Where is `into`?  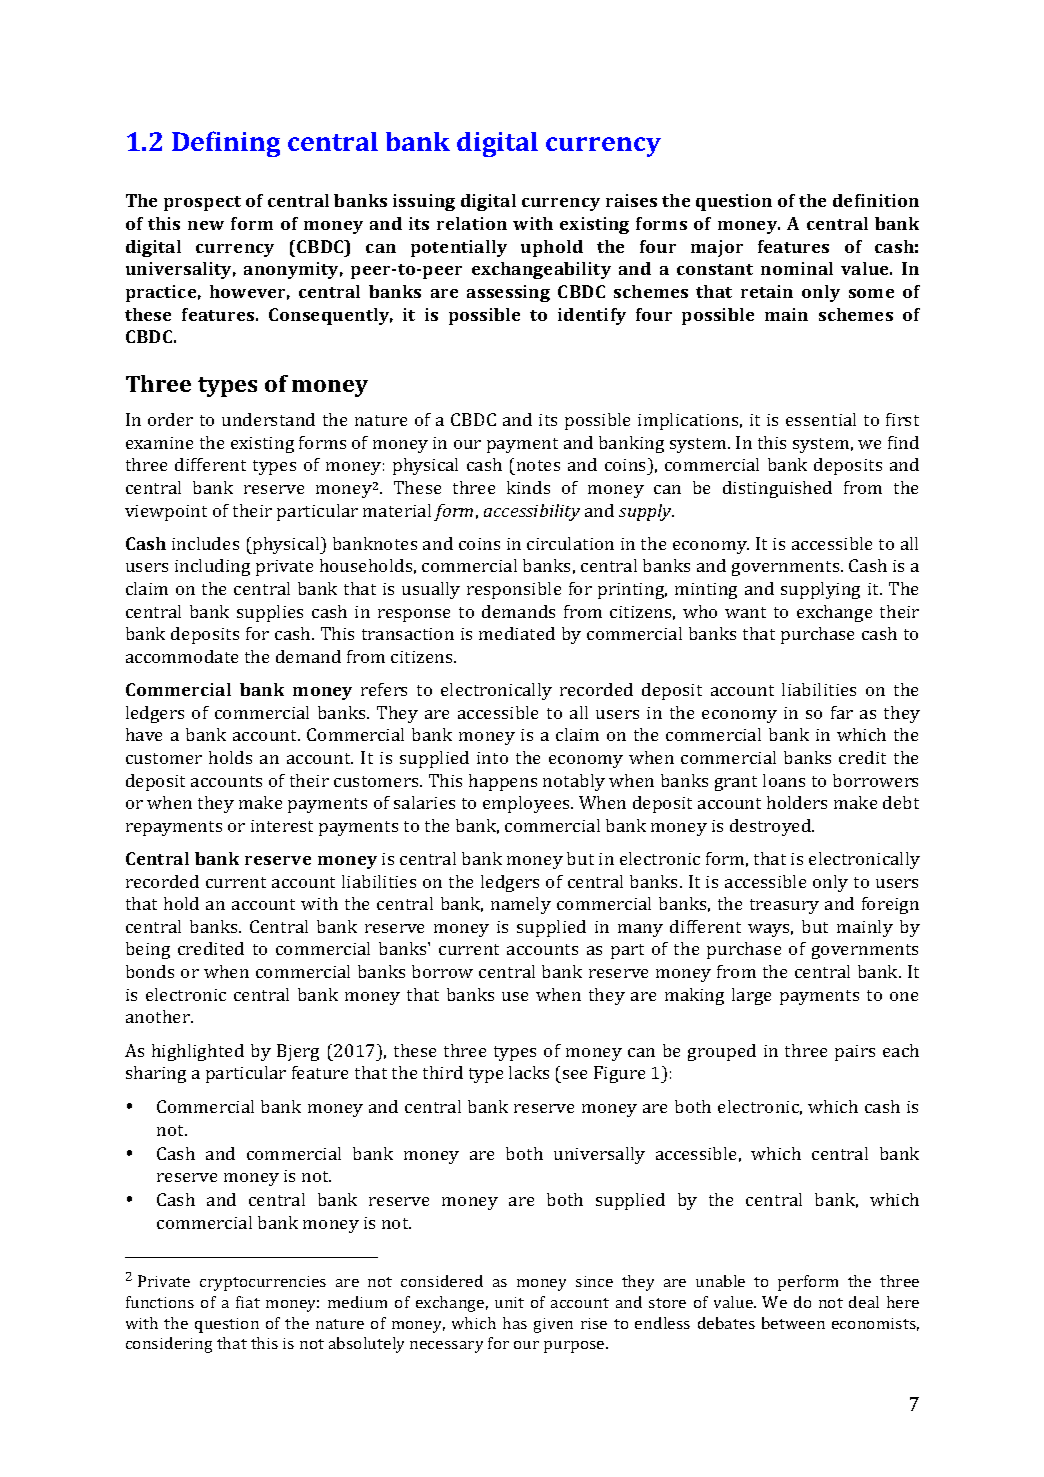
into is located at coordinates (492, 758).
